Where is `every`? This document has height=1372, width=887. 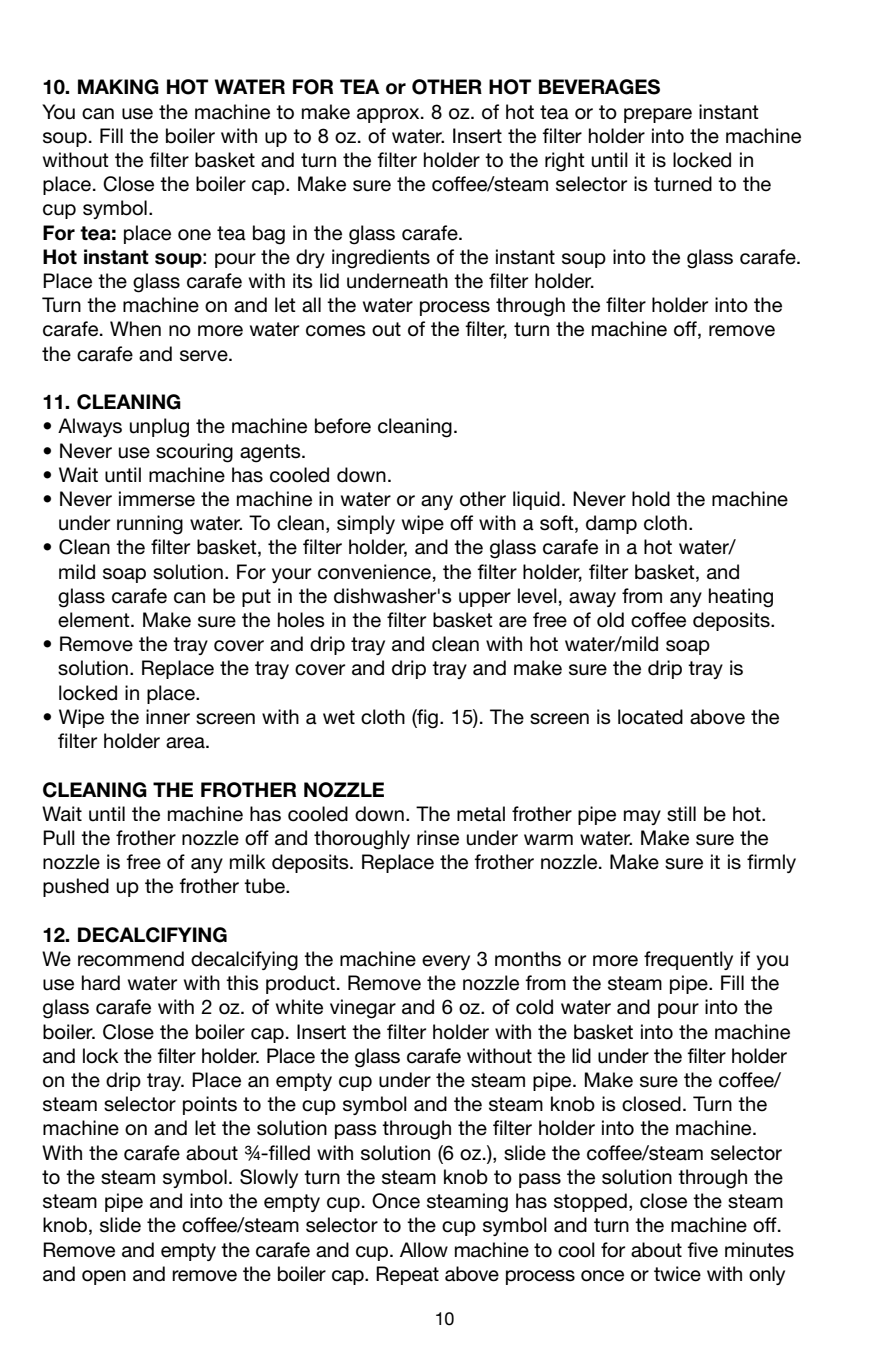
every is located at coordinates (446, 962).
